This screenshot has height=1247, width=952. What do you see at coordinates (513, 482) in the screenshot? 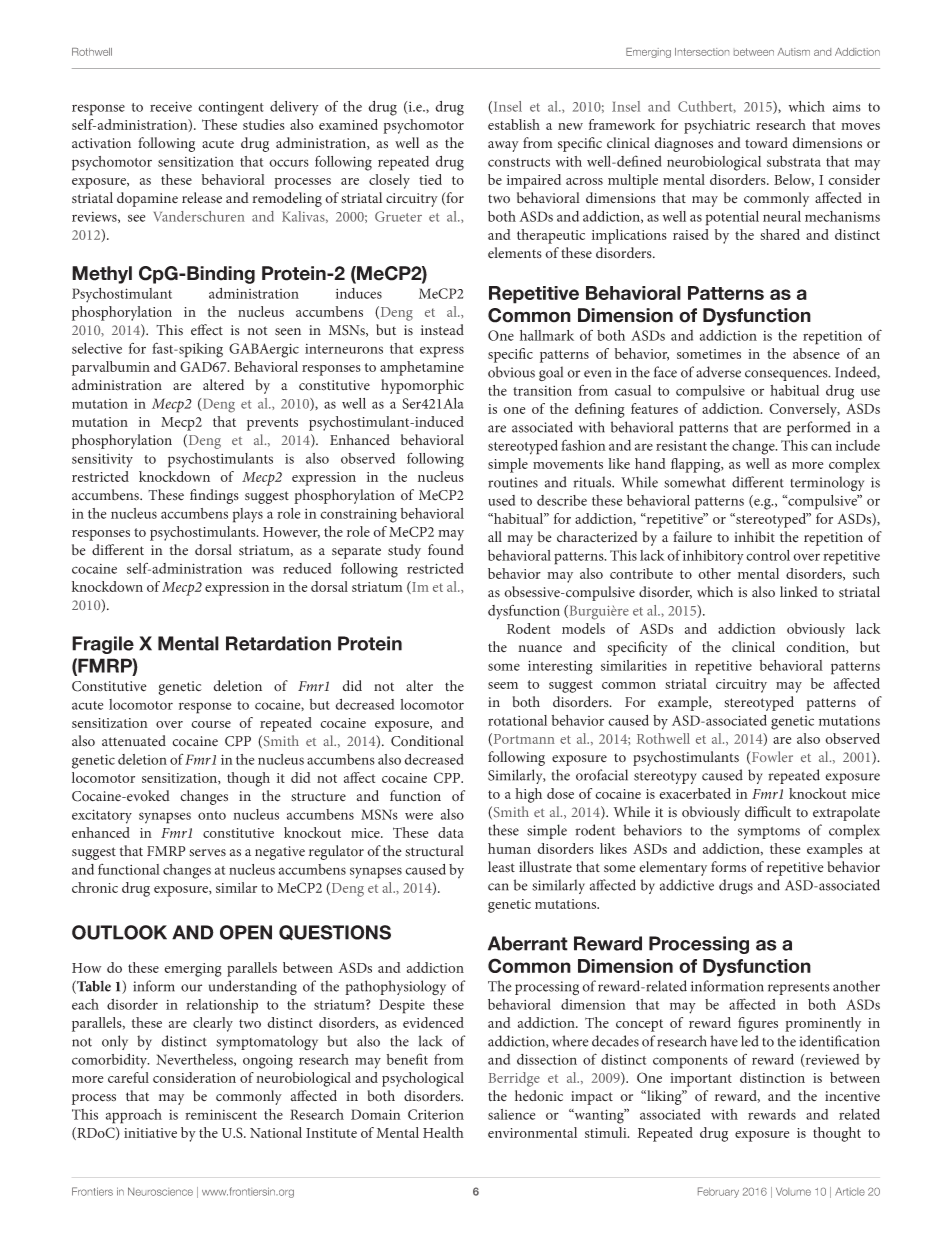
I see `routines` at bounding box center [513, 482].
